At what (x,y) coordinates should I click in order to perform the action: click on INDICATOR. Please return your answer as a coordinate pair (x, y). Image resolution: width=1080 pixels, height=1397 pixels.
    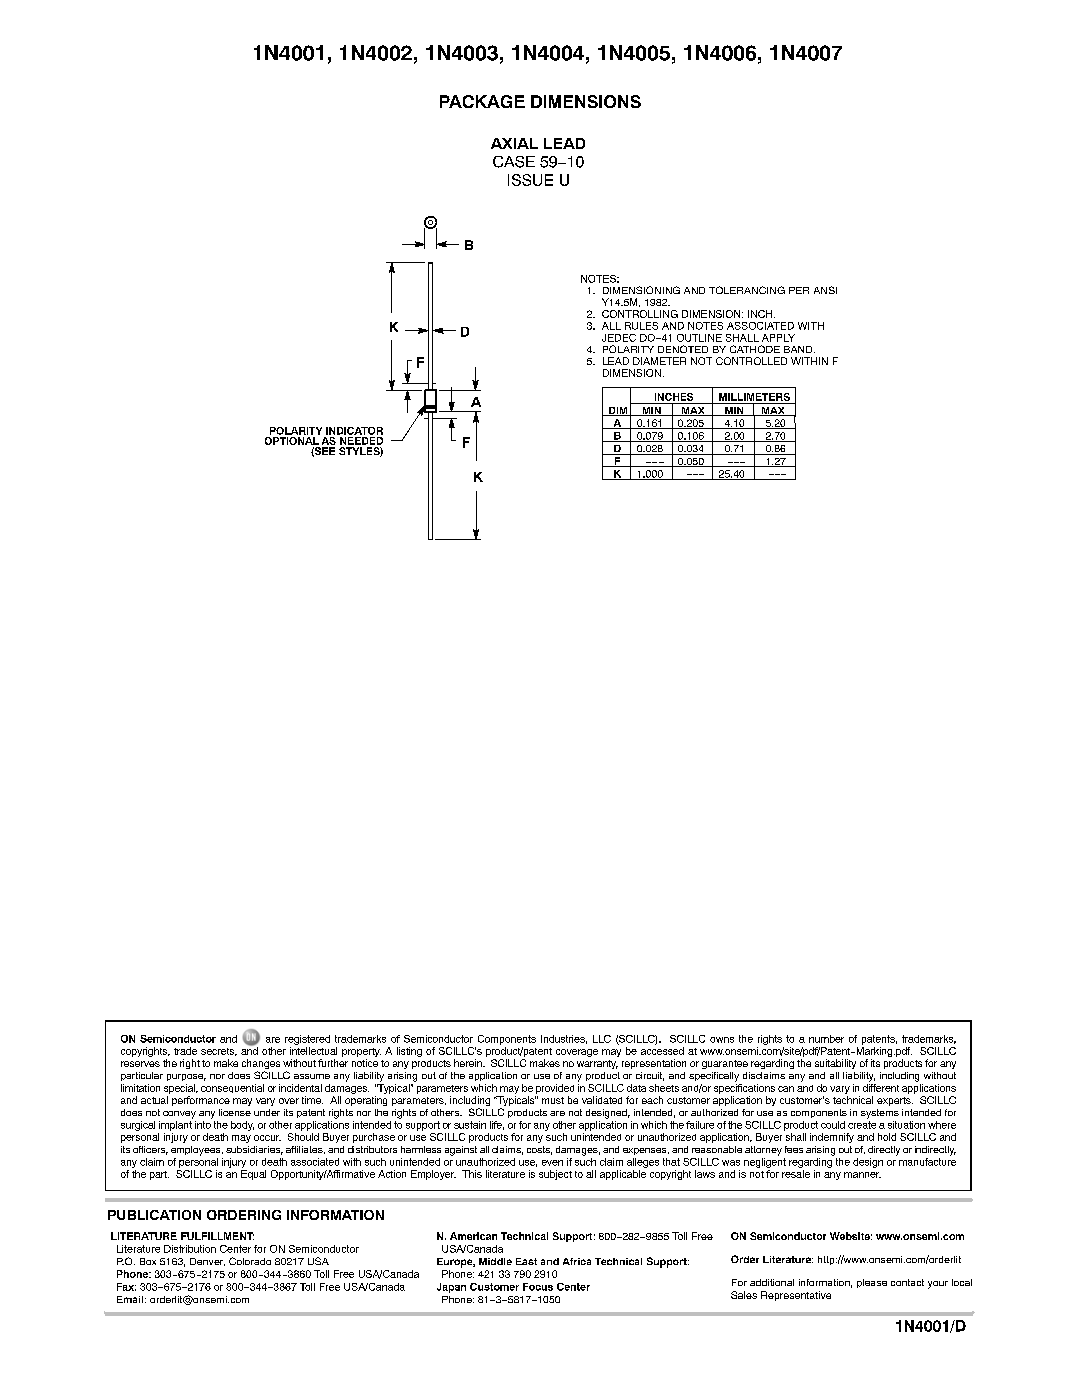
    Looking at the image, I should click on (354, 431).
